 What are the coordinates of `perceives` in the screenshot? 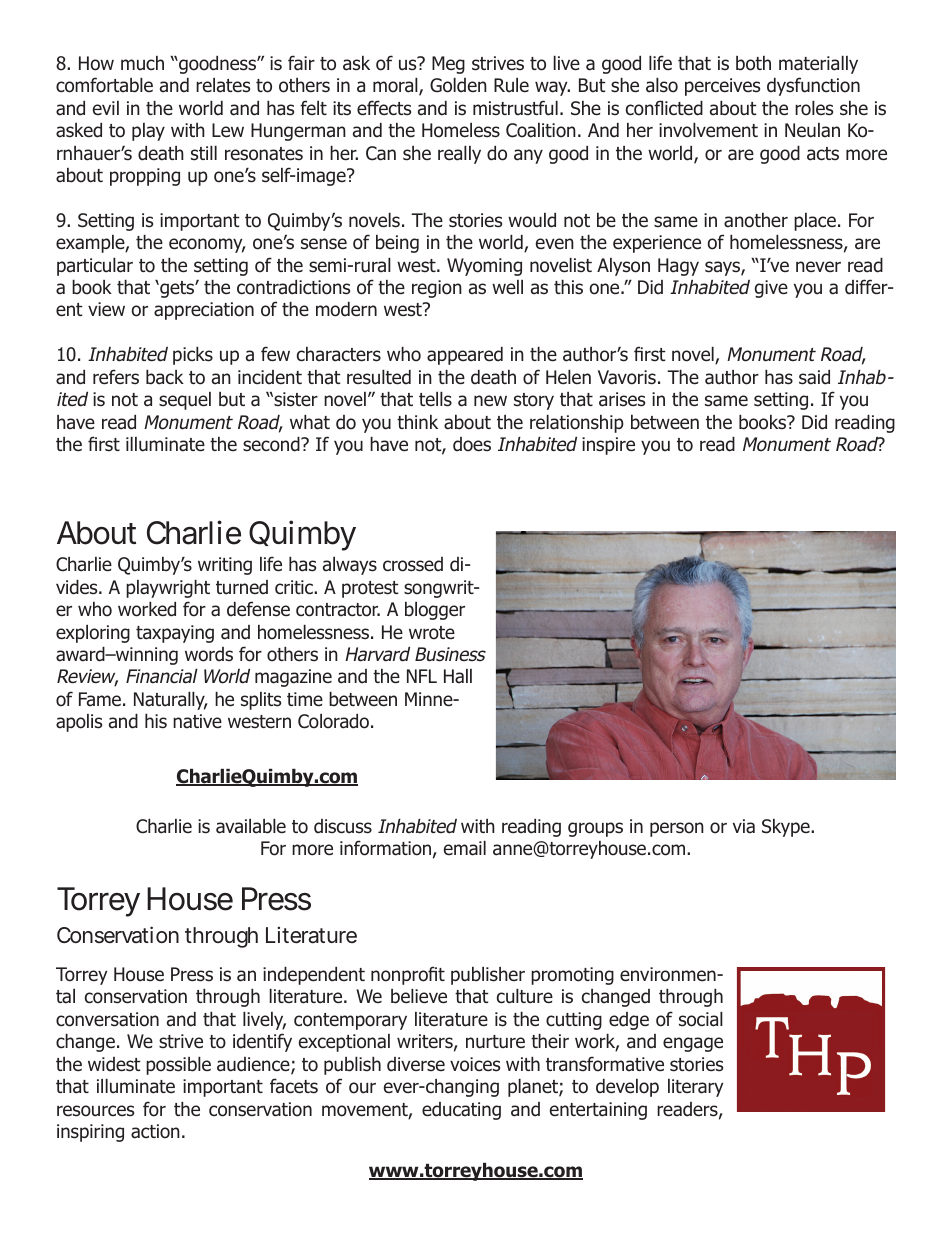 It's located at (722, 87).
